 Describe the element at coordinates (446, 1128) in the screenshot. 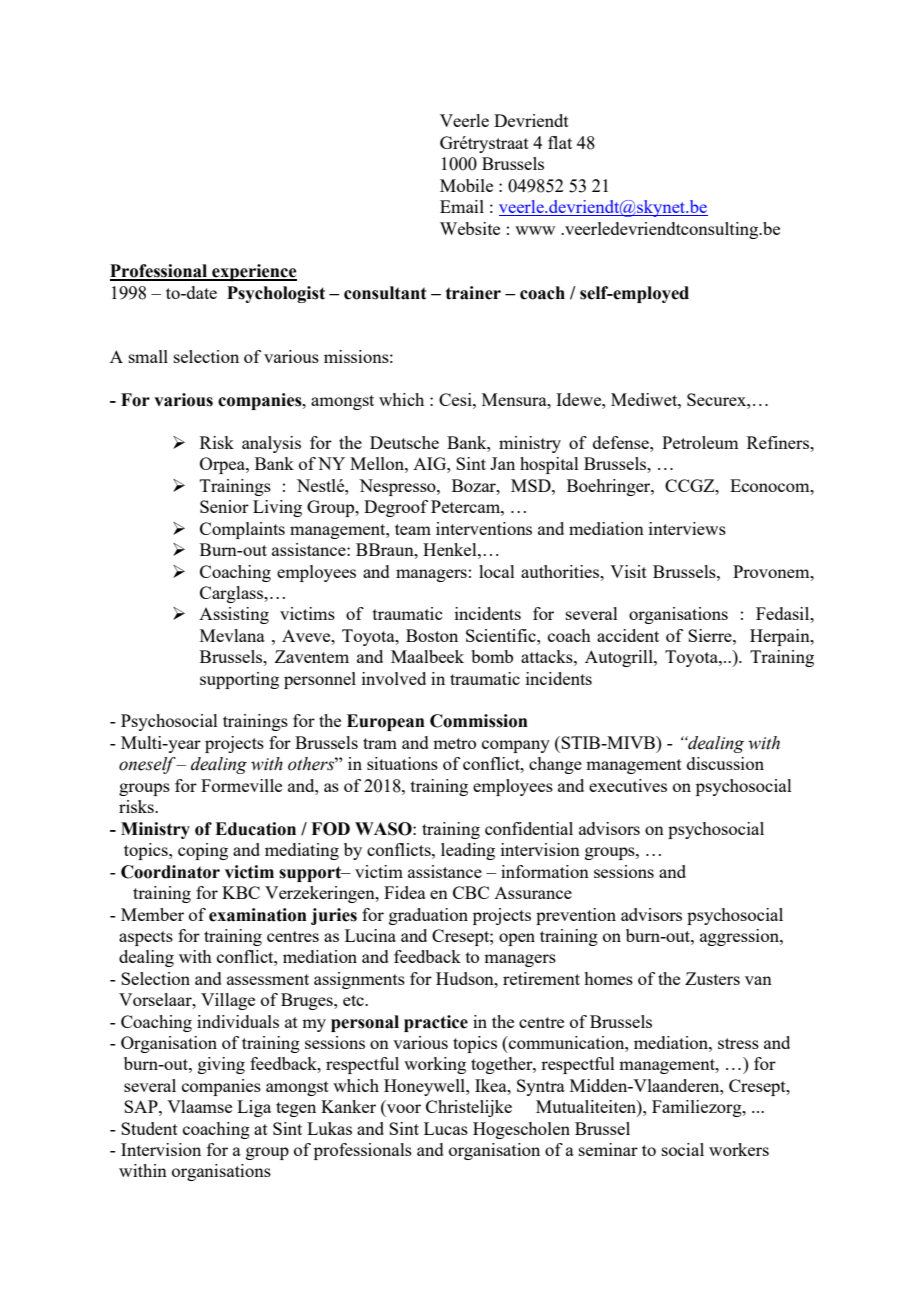

I see `Lucas` at that location.
